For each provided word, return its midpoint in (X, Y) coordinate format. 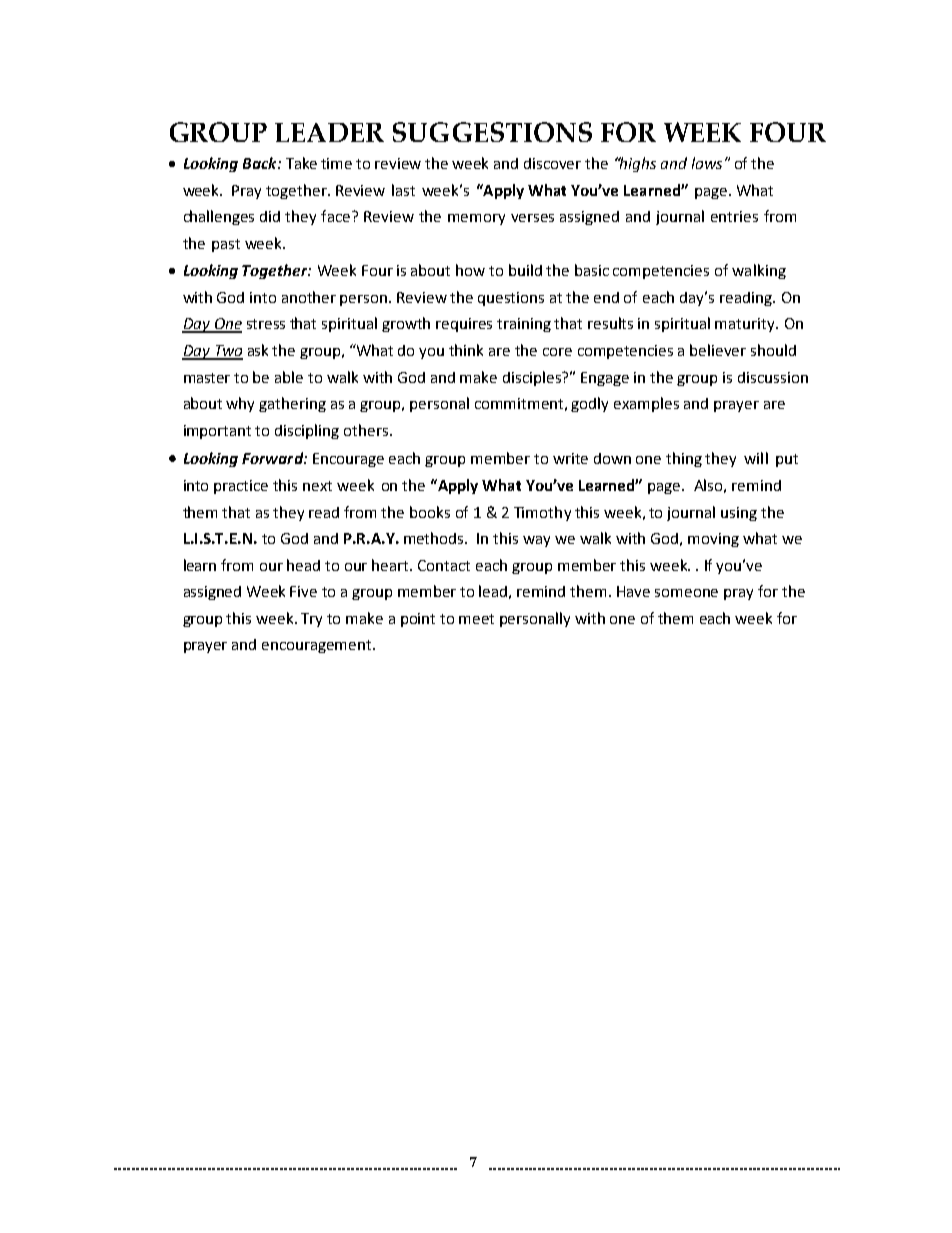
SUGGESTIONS (492, 132)
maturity (746, 325)
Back (261, 163)
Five (303, 591)
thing (684, 459)
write (570, 458)
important (217, 432)
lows (707, 163)
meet (476, 619)
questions (511, 299)
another (309, 297)
